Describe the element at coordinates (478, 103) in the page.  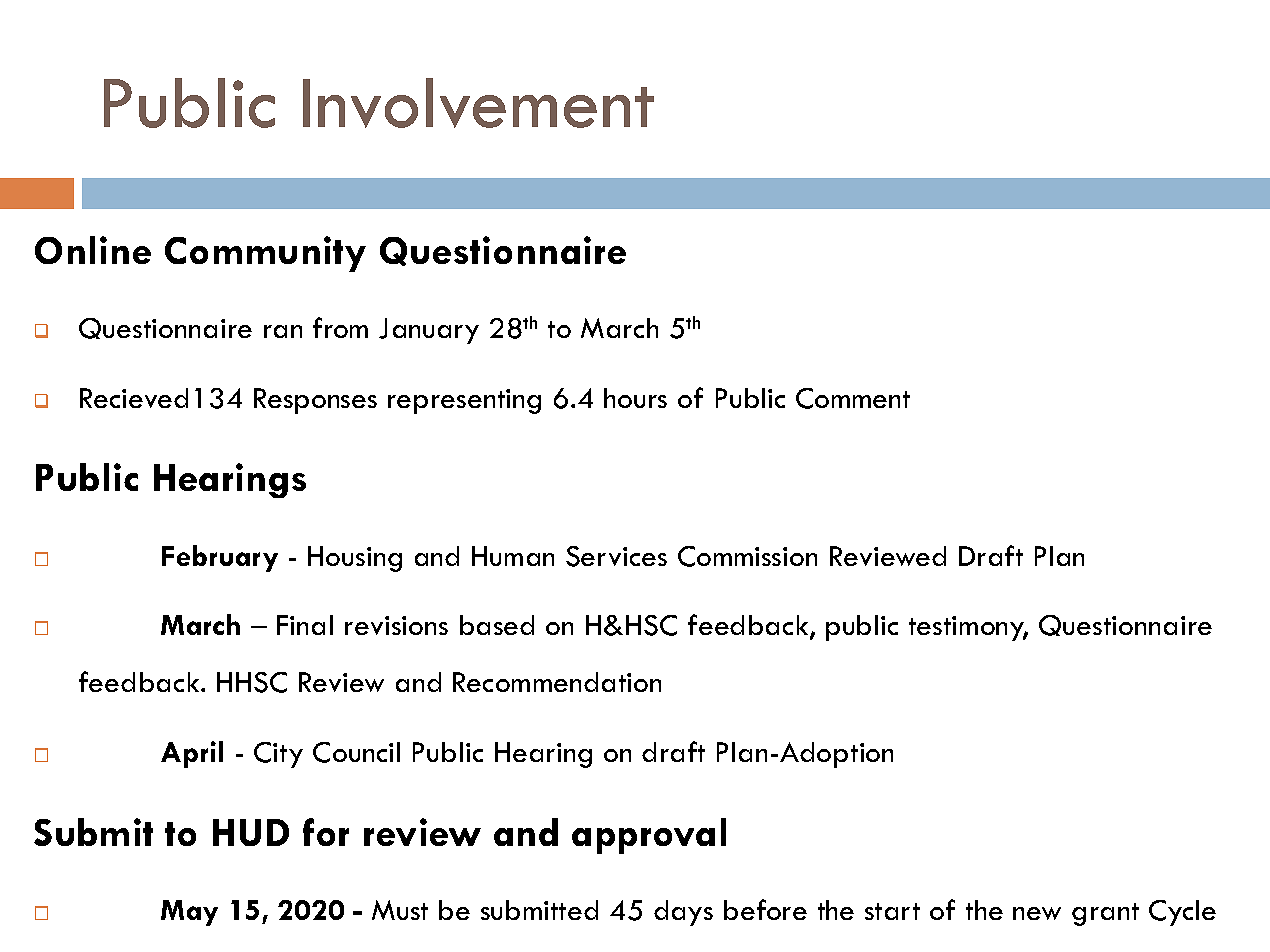
I see `Involvement` at that location.
